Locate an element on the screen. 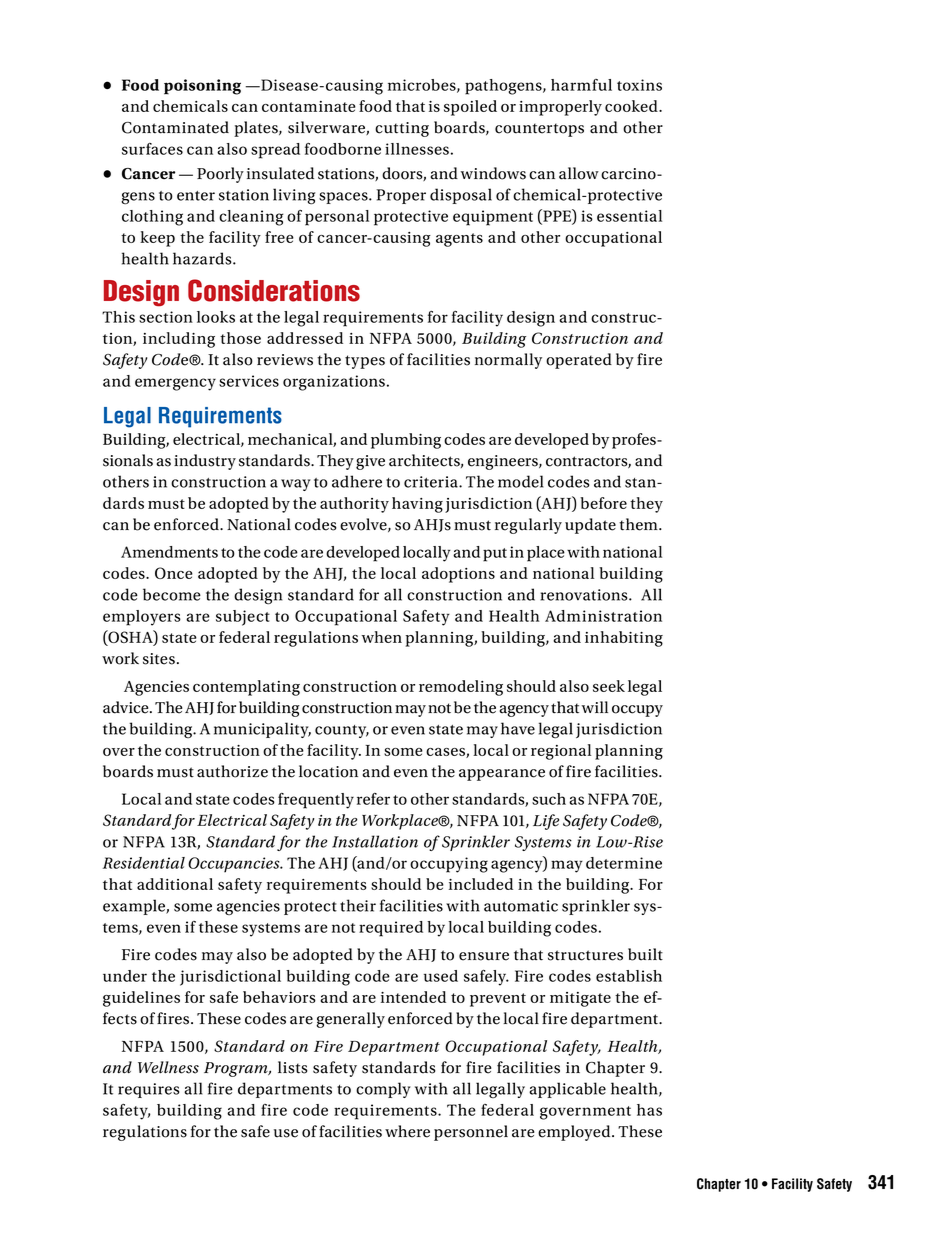  cutting is located at coordinates (402, 129).
